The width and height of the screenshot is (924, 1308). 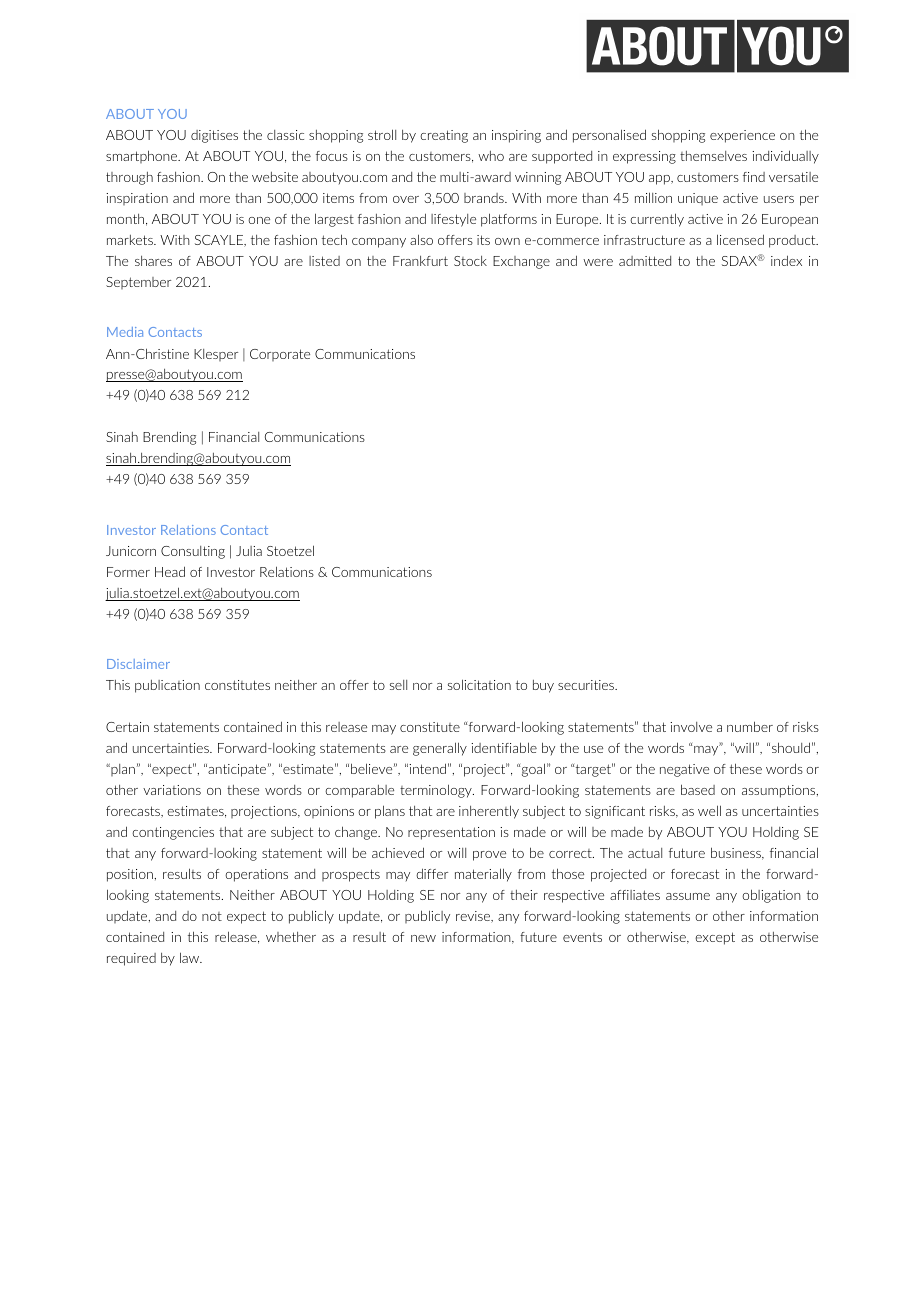 What do you see at coordinates (280, 355) in the screenshot?
I see `Corporate` at bounding box center [280, 355].
